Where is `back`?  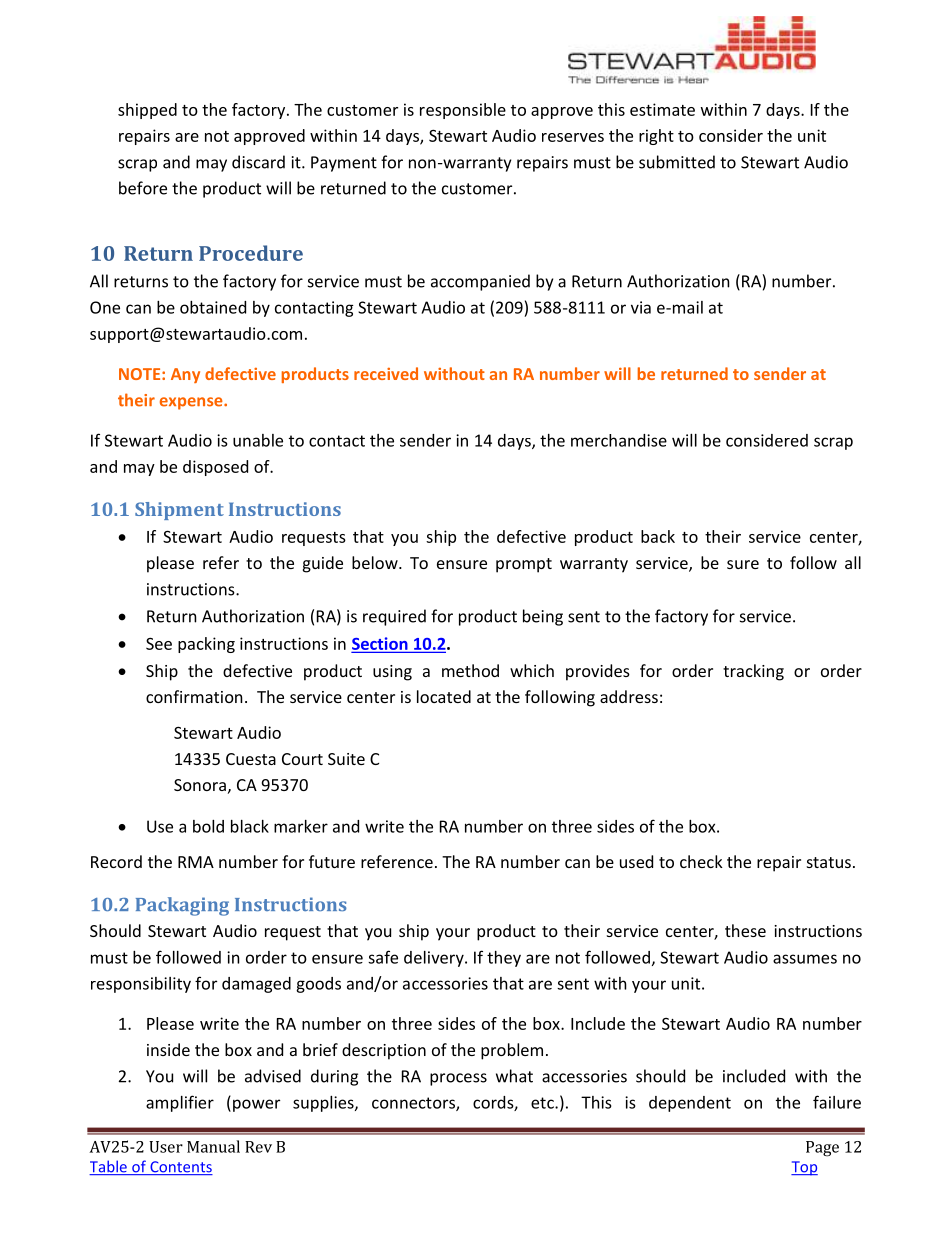 back is located at coordinates (658, 536).
